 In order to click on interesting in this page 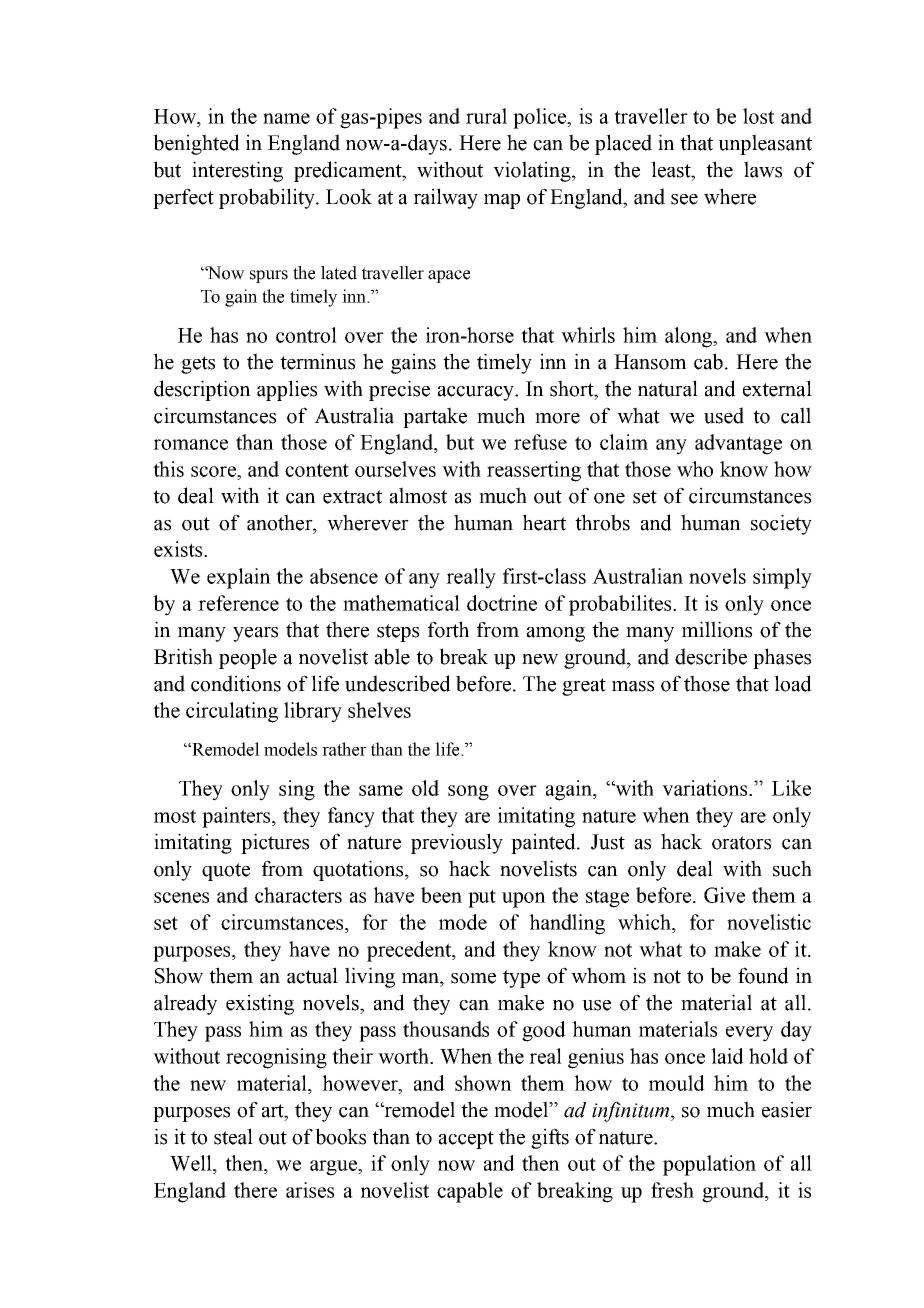, I will do `click(237, 171)`.
